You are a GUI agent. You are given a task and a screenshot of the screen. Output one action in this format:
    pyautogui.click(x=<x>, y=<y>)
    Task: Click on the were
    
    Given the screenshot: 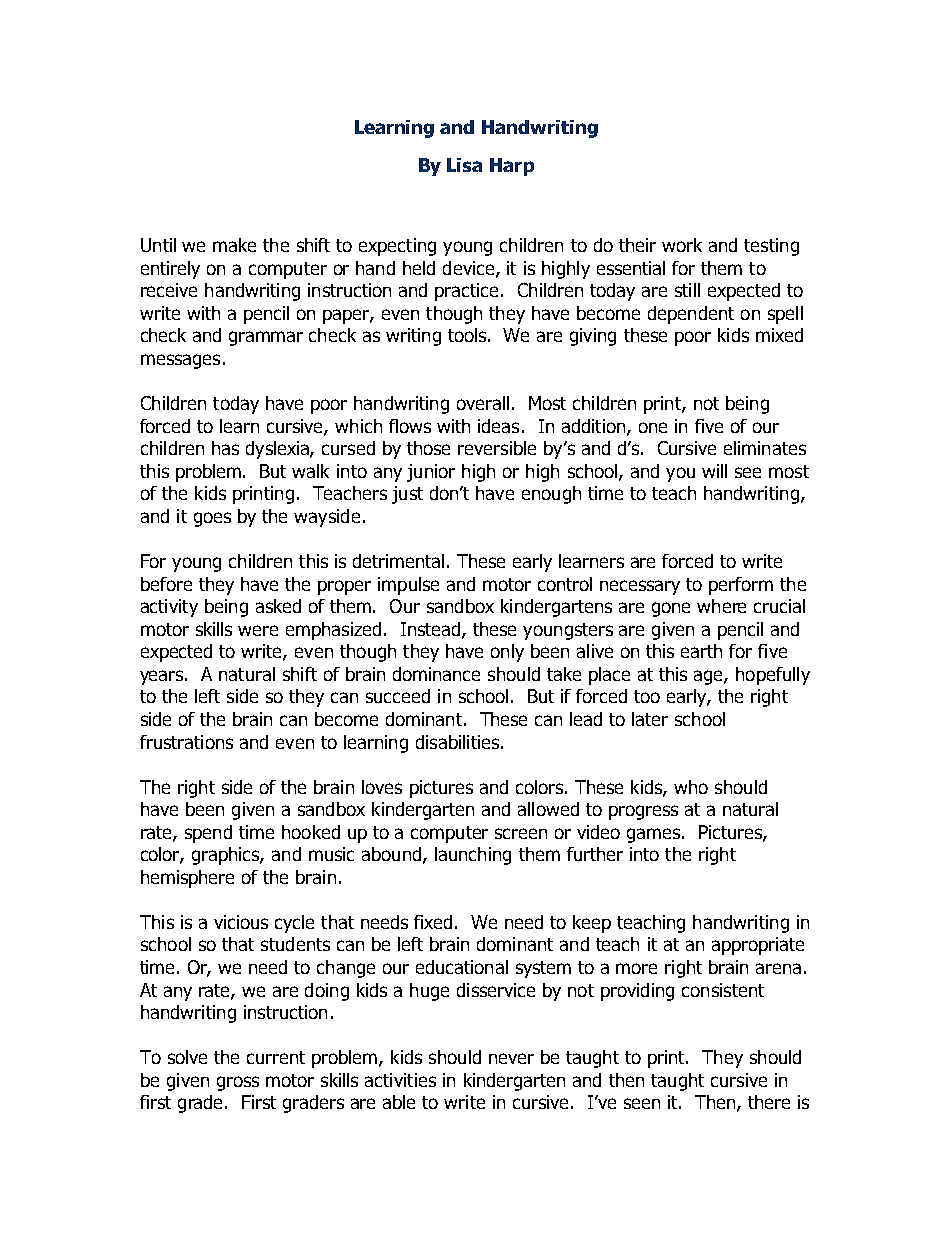 What is the action you would take?
    pyautogui.click(x=258, y=630)
